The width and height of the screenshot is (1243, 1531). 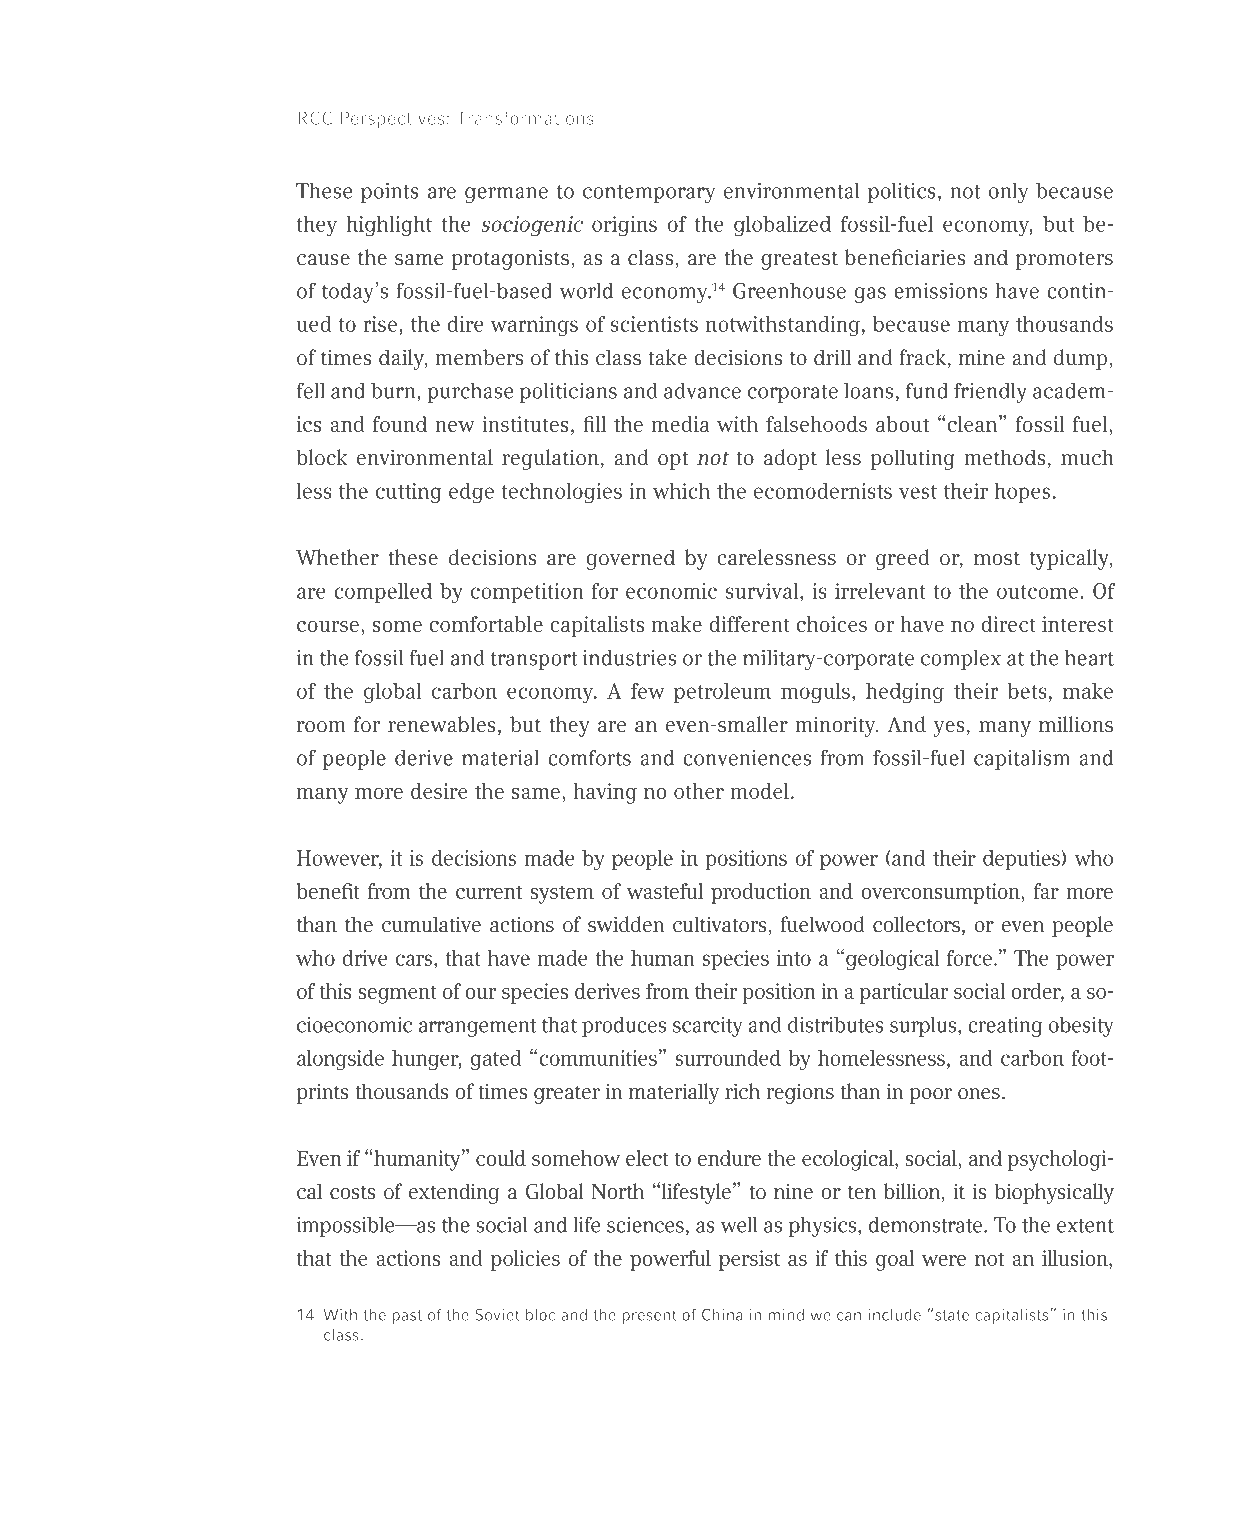 I want to click on contemporary, so click(x=649, y=194).
